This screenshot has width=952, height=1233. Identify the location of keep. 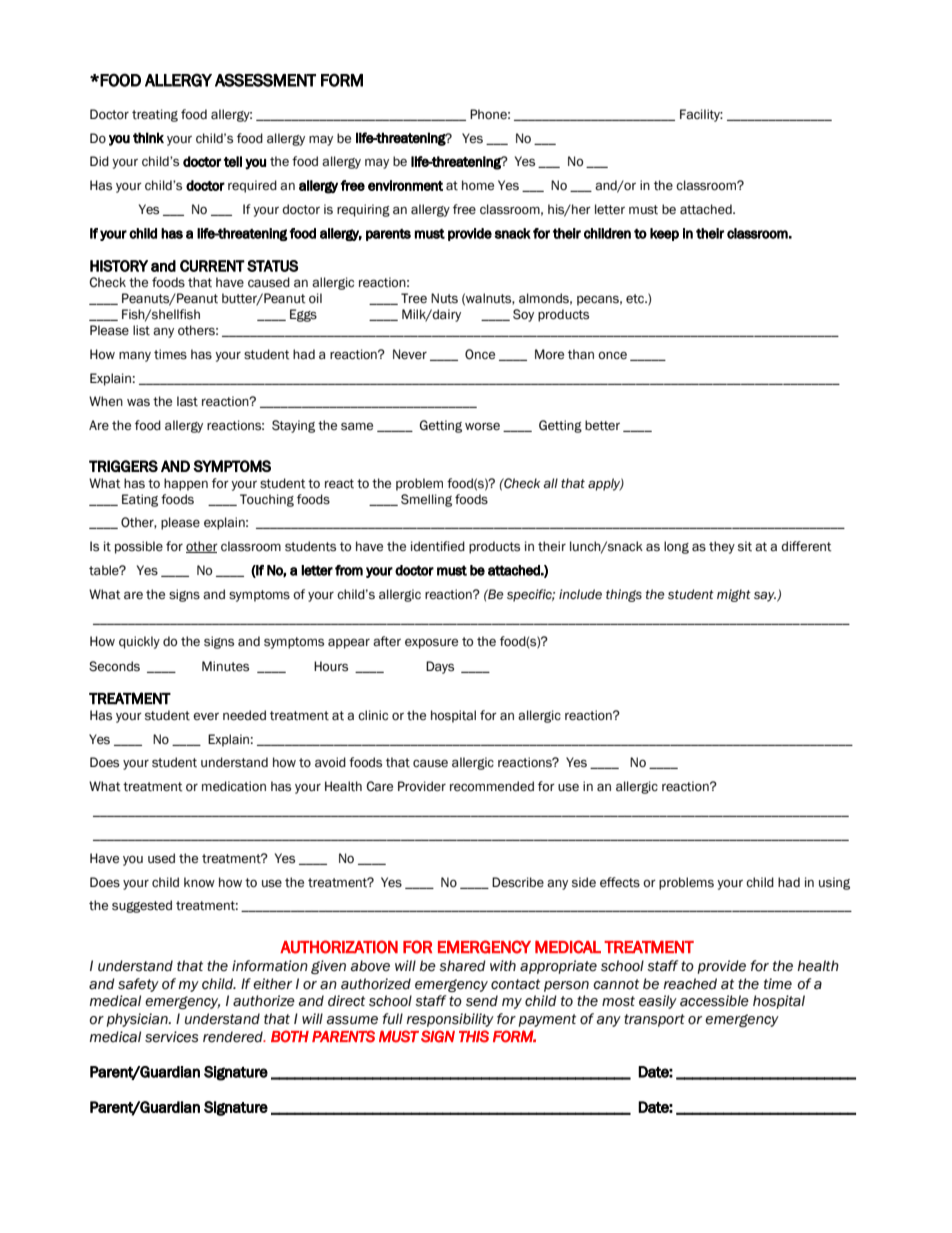
(664, 234).
